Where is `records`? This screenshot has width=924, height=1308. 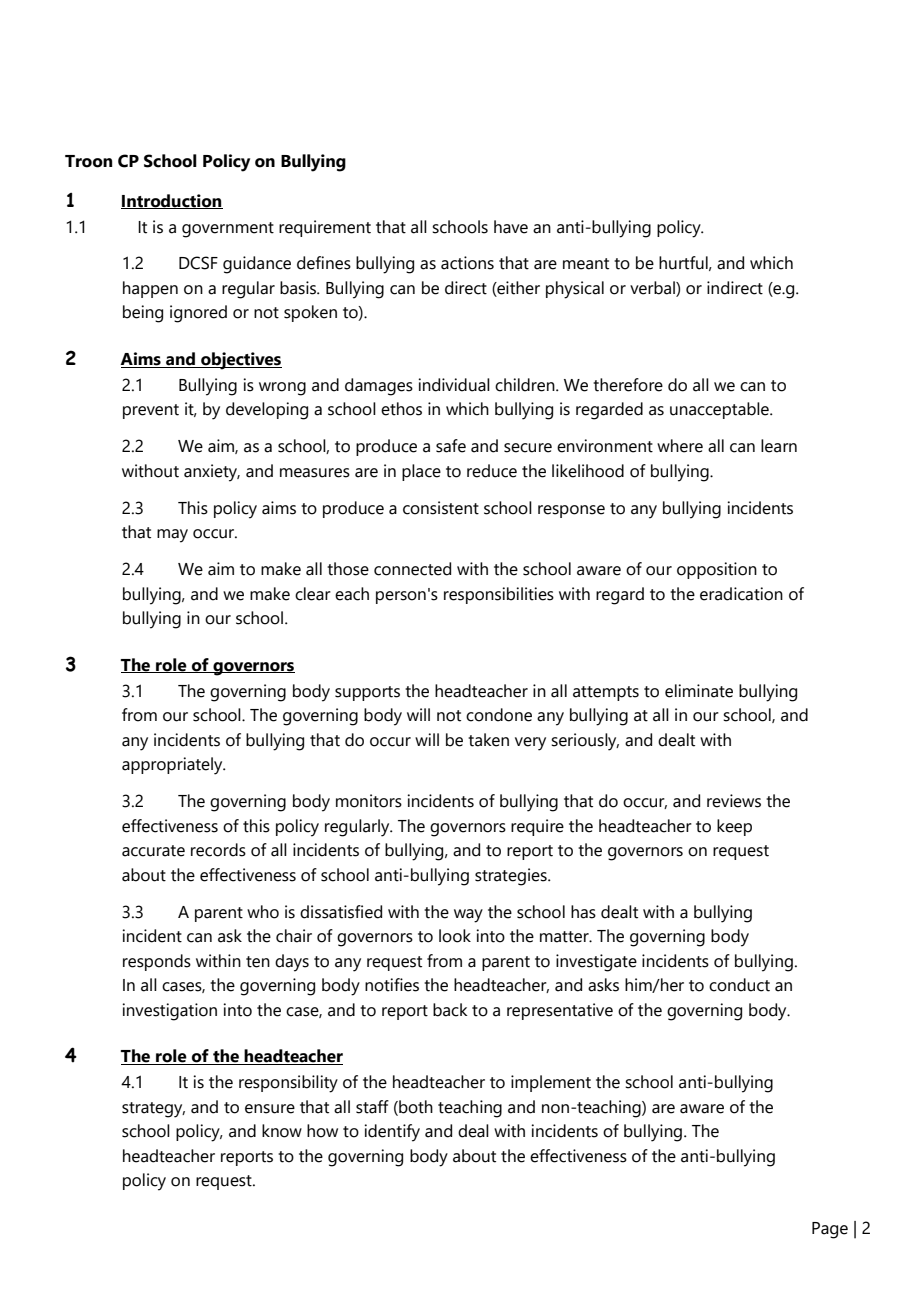
records is located at coordinates (218, 850).
